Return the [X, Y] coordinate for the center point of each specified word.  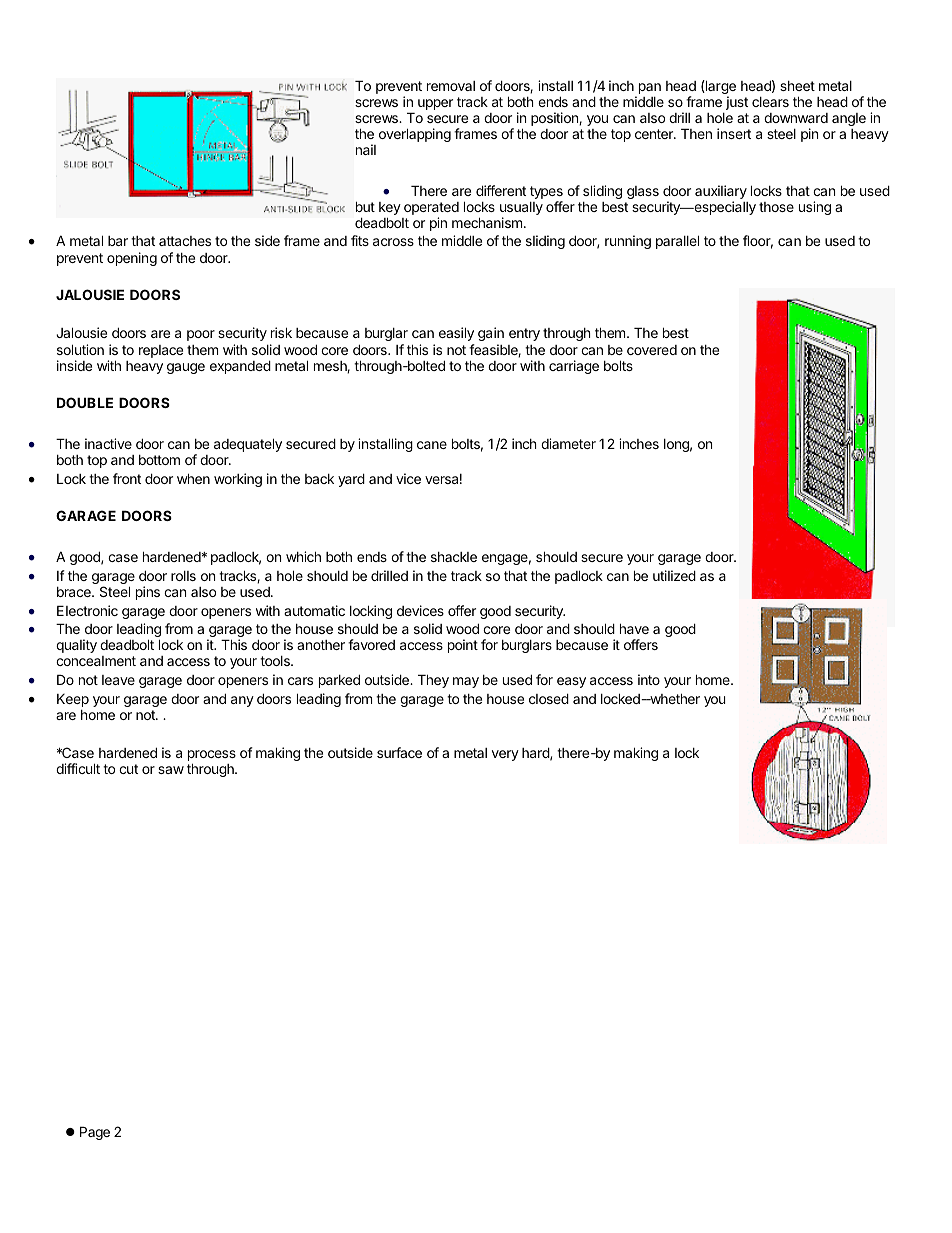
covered [652, 350]
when [193, 478]
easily [456, 334]
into [649, 679]
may [466, 682]
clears [770, 102]
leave [118, 680]
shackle [454, 557]
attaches [185, 241]
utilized [674, 575]
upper [435, 104]
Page [95, 1133]
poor [201, 335]
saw [171, 770]
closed [549, 698]
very [505, 755]
